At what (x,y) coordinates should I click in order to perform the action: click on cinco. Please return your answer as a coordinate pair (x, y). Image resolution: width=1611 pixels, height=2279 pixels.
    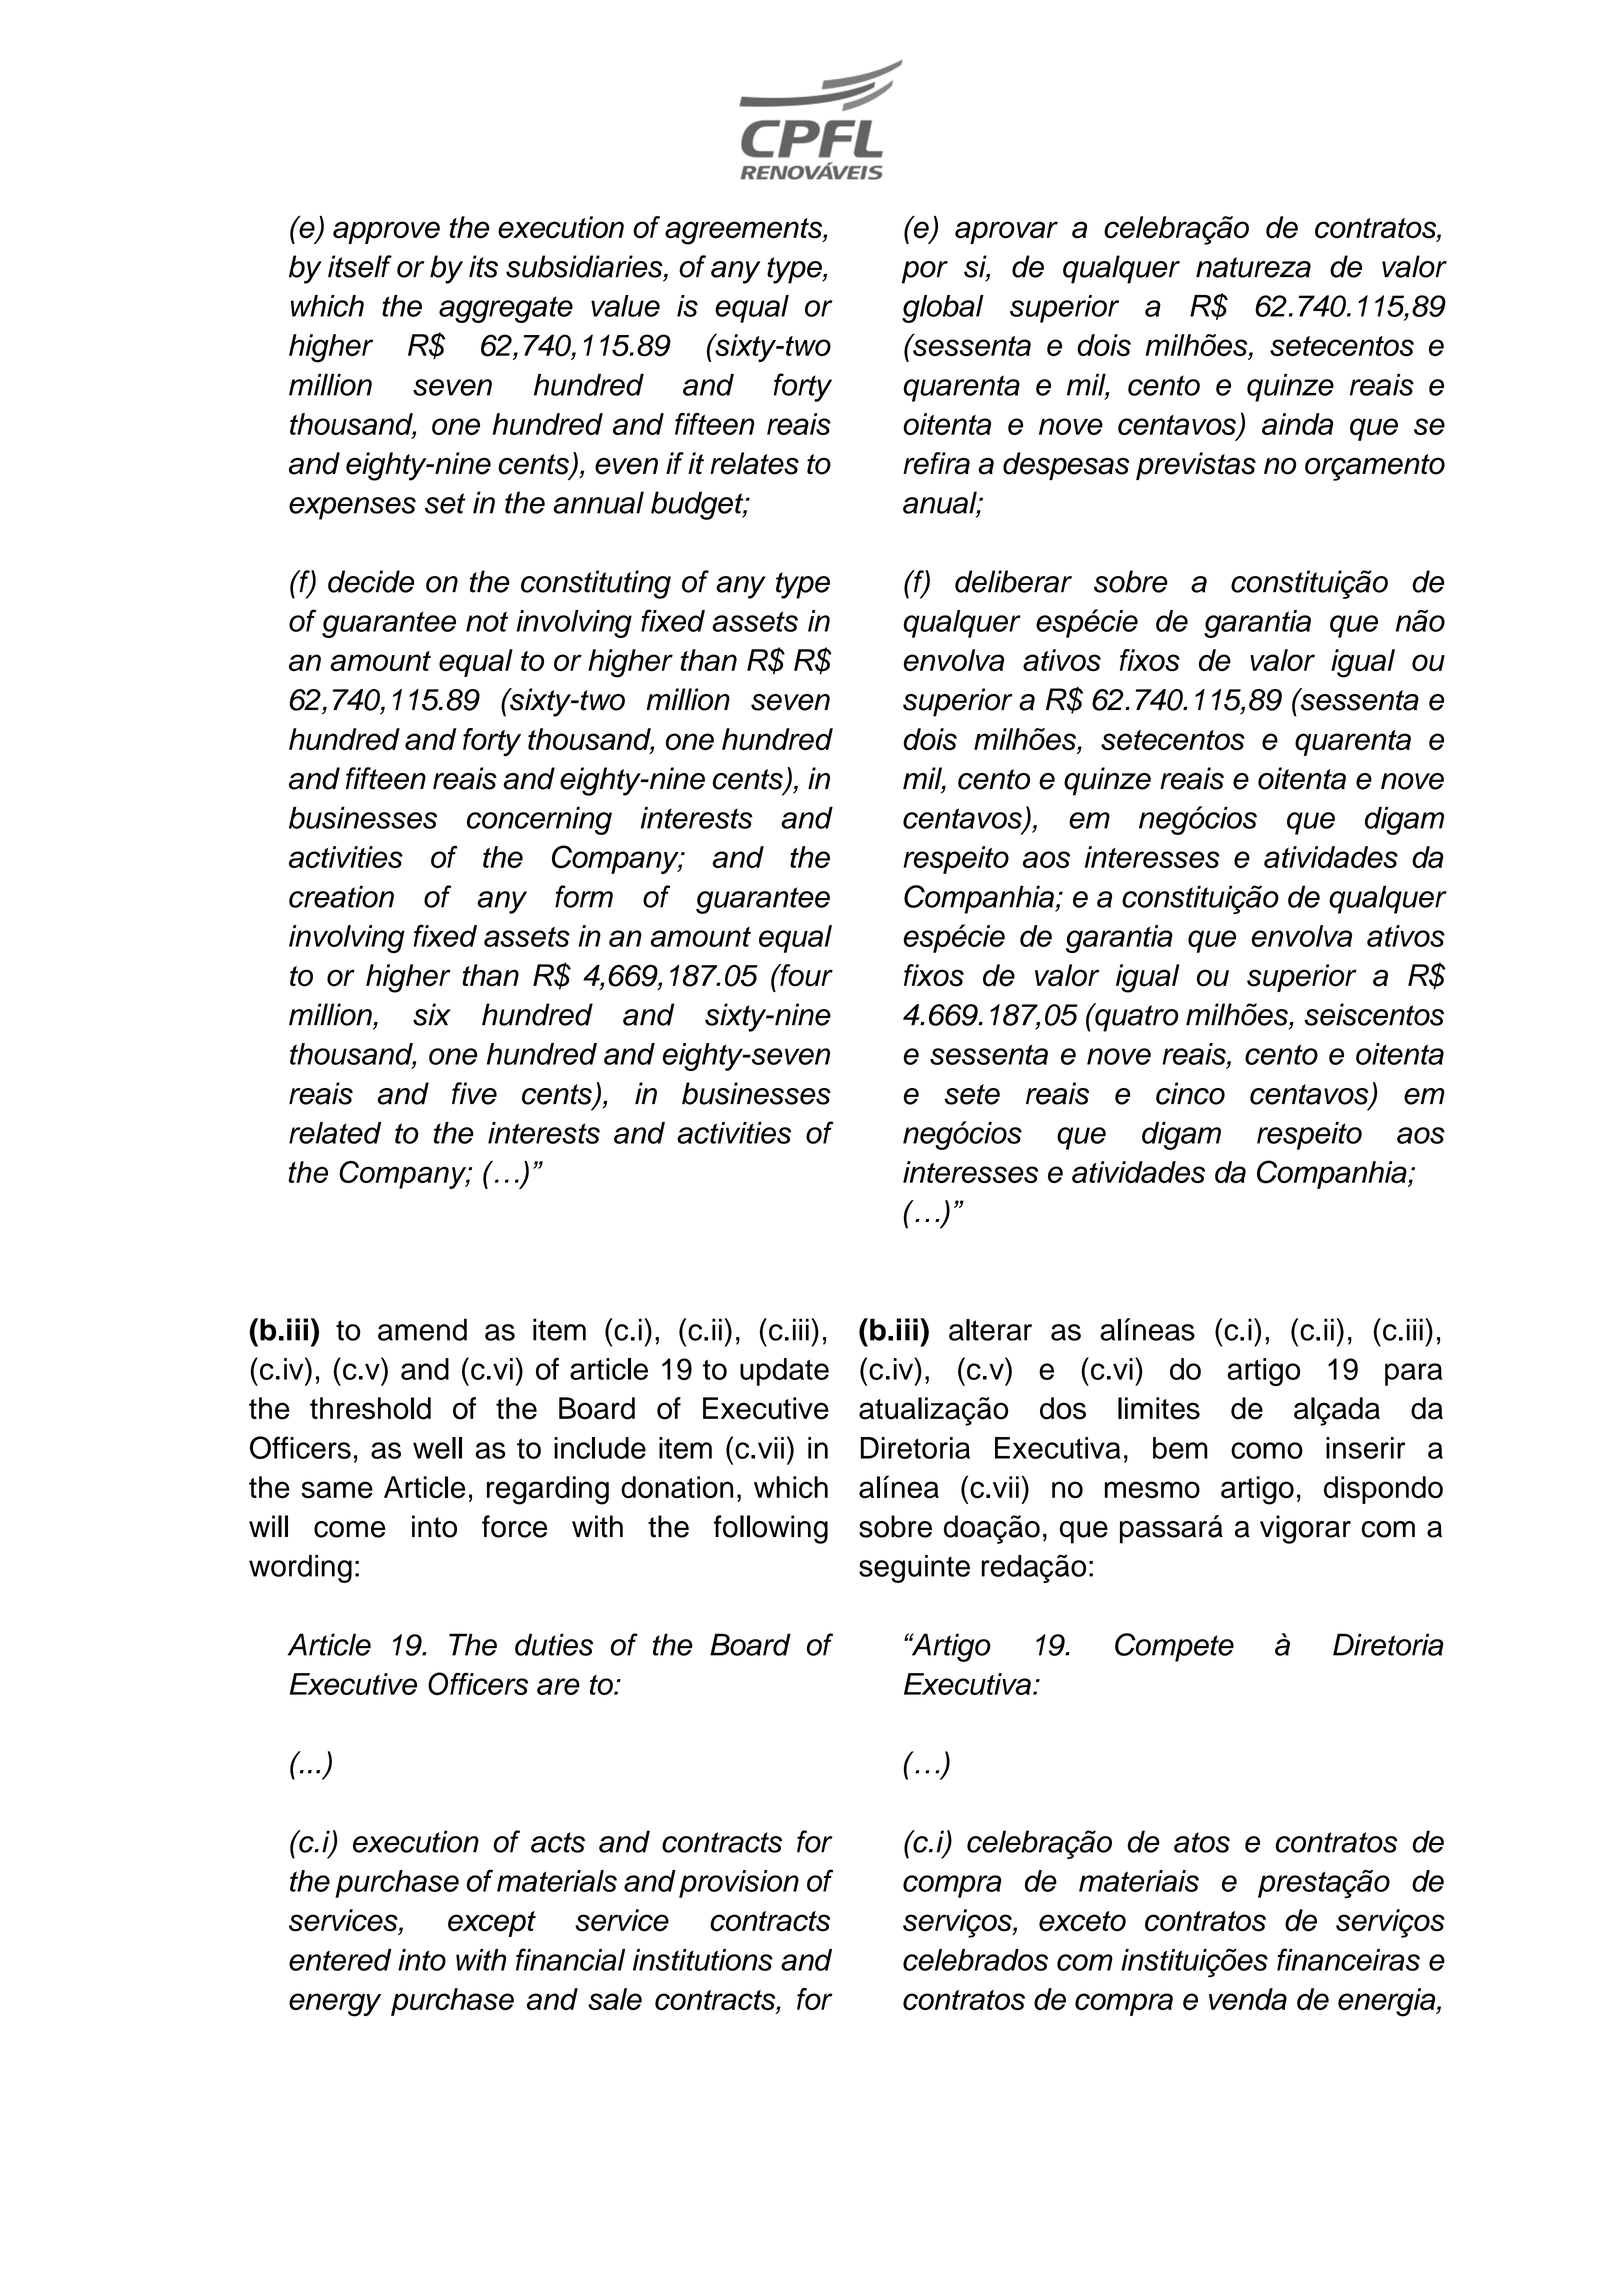
    Looking at the image, I should click on (1190, 1093).
